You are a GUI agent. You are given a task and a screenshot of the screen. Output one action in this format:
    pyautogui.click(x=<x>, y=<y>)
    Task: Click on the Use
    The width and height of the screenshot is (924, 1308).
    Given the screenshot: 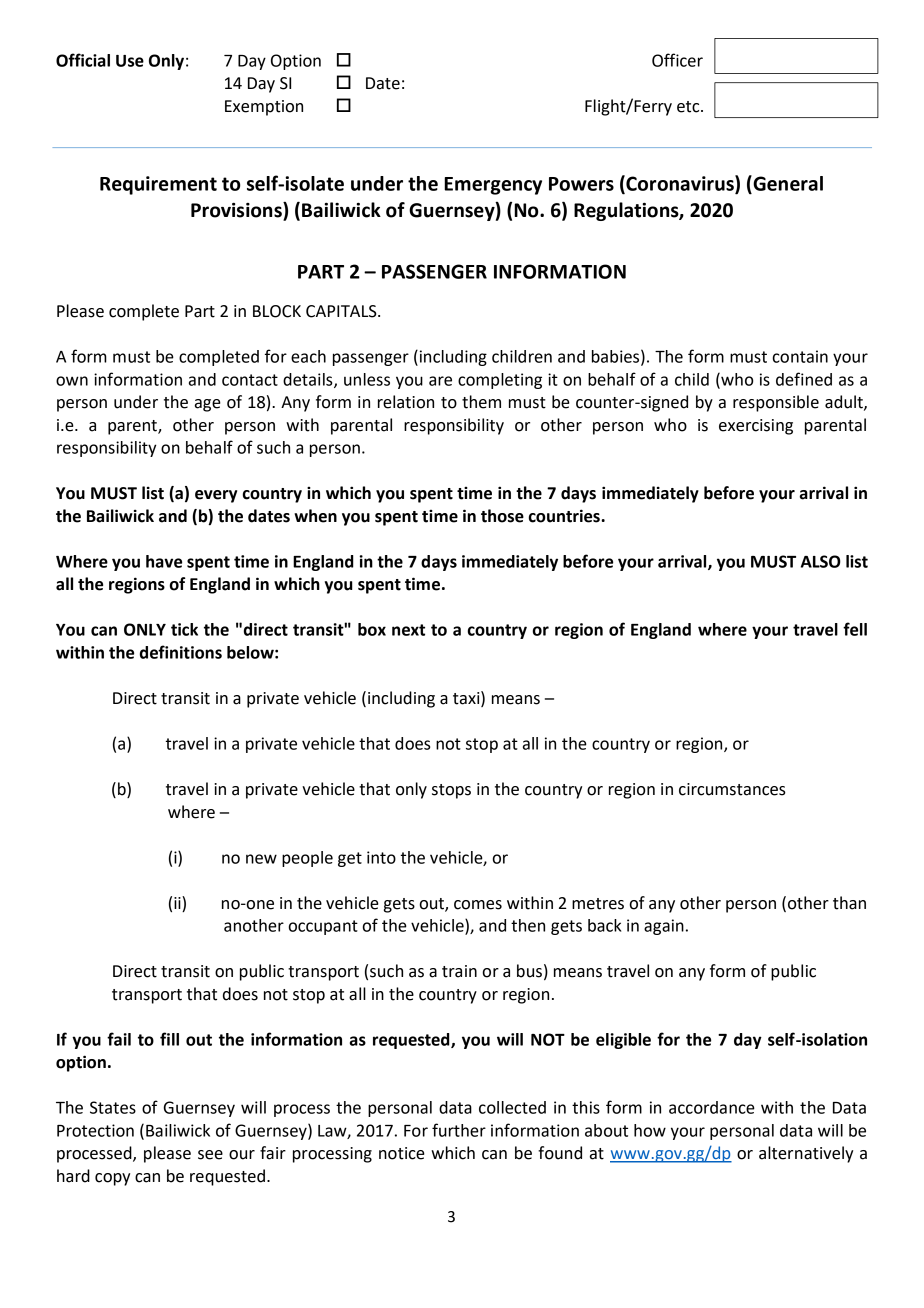 What is the action you would take?
    pyautogui.click(x=130, y=61)
